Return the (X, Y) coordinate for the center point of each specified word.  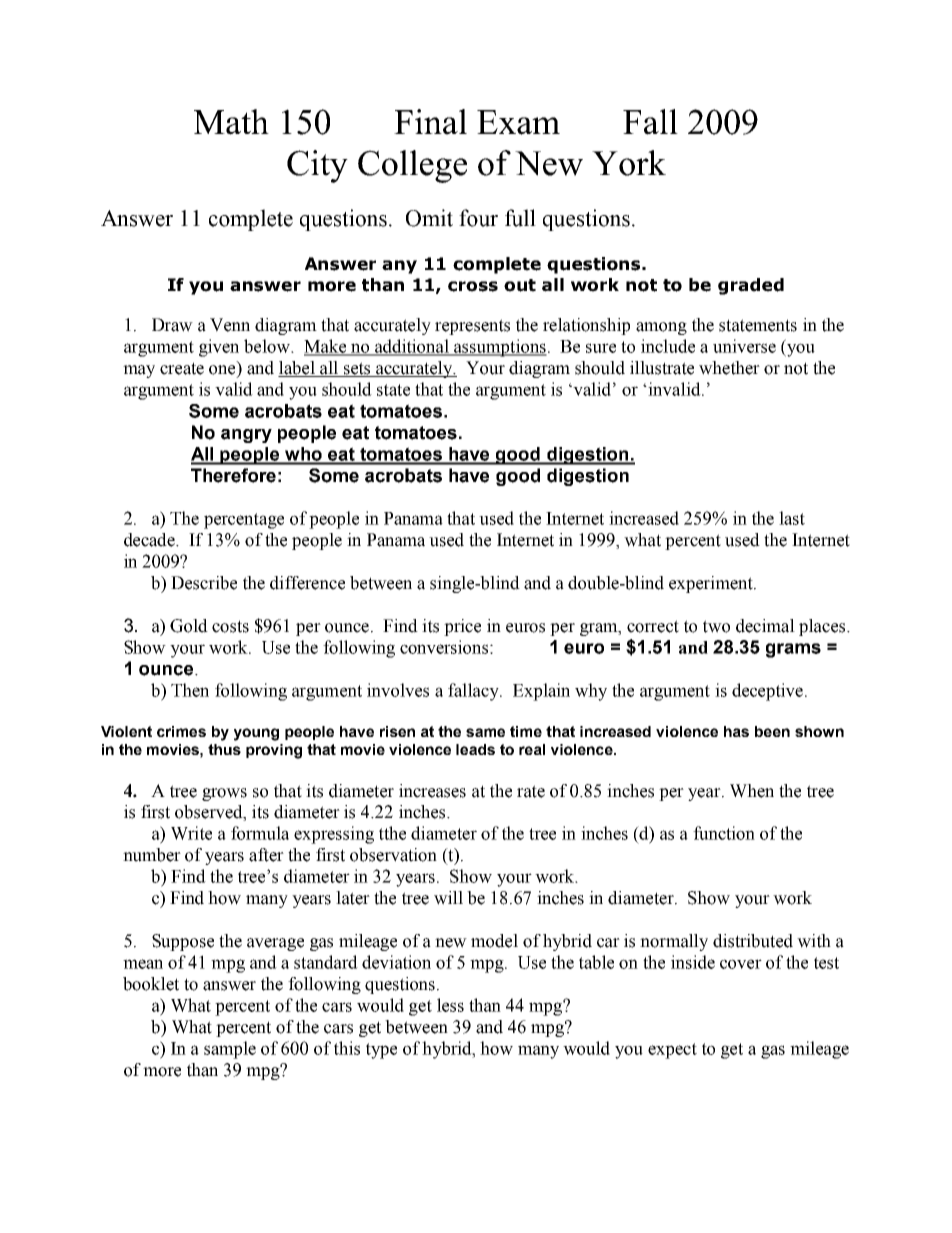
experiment (712, 584)
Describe (204, 583)
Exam (518, 122)
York (629, 163)
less (450, 1005)
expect (672, 1051)
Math (231, 122)
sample (230, 1050)
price (462, 627)
